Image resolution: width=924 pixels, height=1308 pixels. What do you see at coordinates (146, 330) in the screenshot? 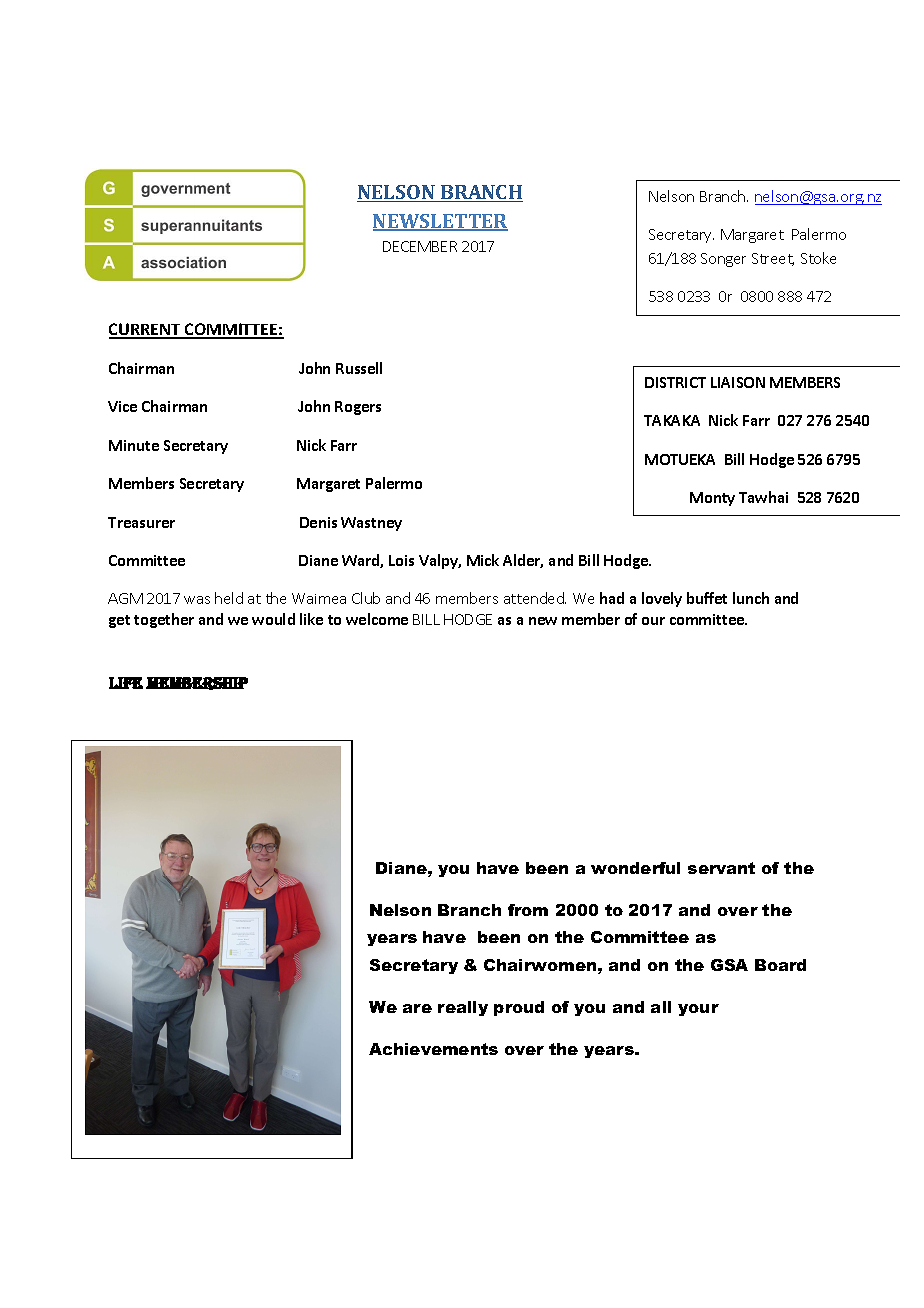
I see `CURRENT` at bounding box center [146, 330].
